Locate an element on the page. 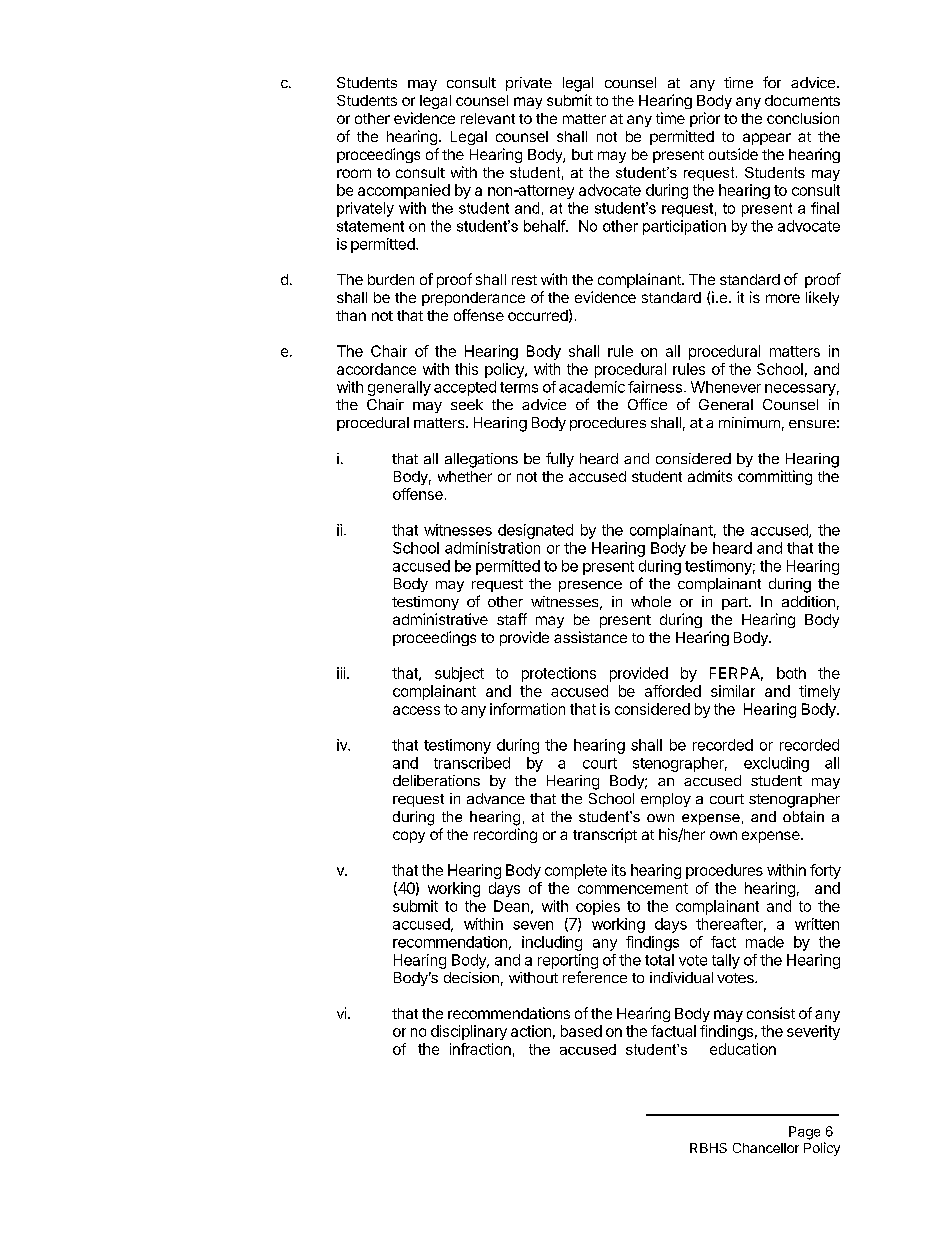 This image has width=952, height=1233. assistance is located at coordinates (590, 637).
